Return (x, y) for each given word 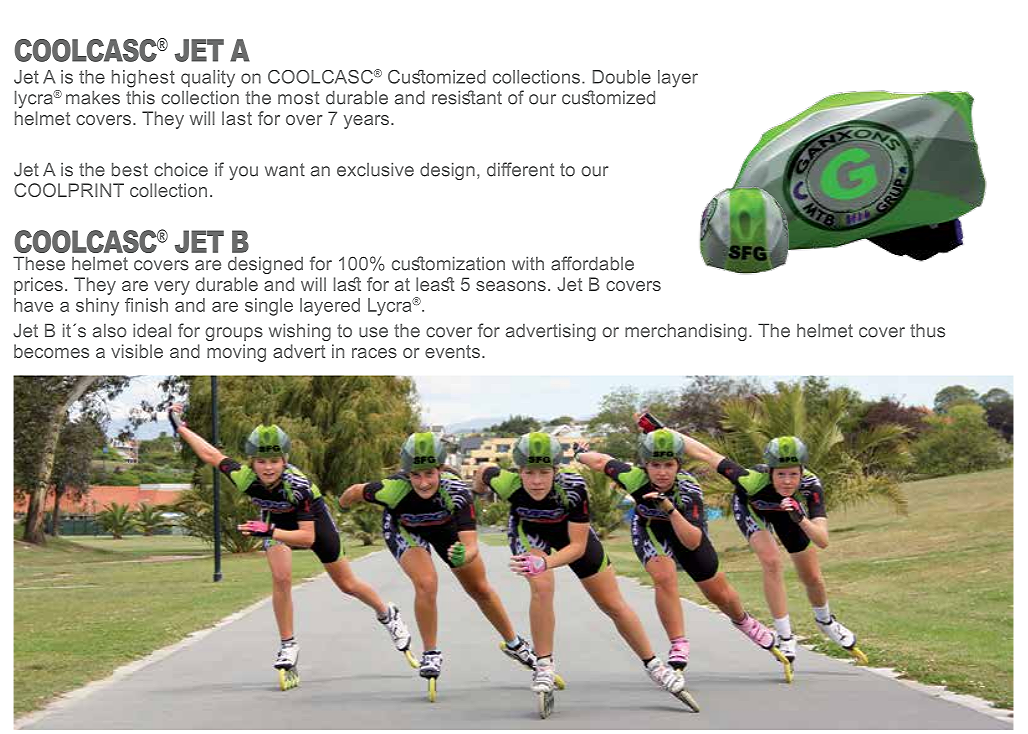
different (520, 169)
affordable (592, 263)
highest (143, 79)
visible (137, 351)
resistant (467, 97)
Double (622, 77)
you (243, 173)
